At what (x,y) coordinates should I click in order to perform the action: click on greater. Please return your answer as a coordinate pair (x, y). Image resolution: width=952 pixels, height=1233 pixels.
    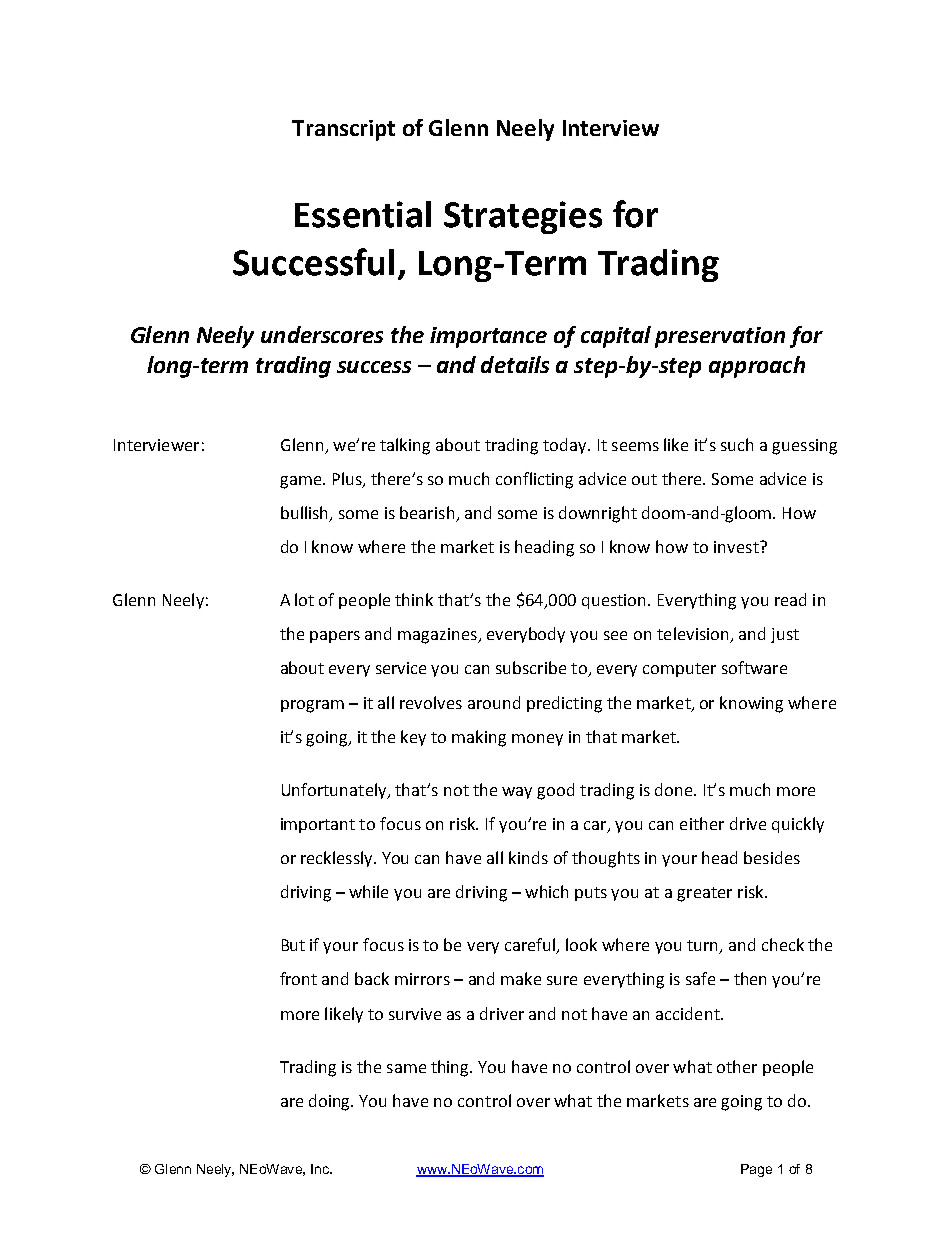
    Looking at the image, I should click on (704, 894).
